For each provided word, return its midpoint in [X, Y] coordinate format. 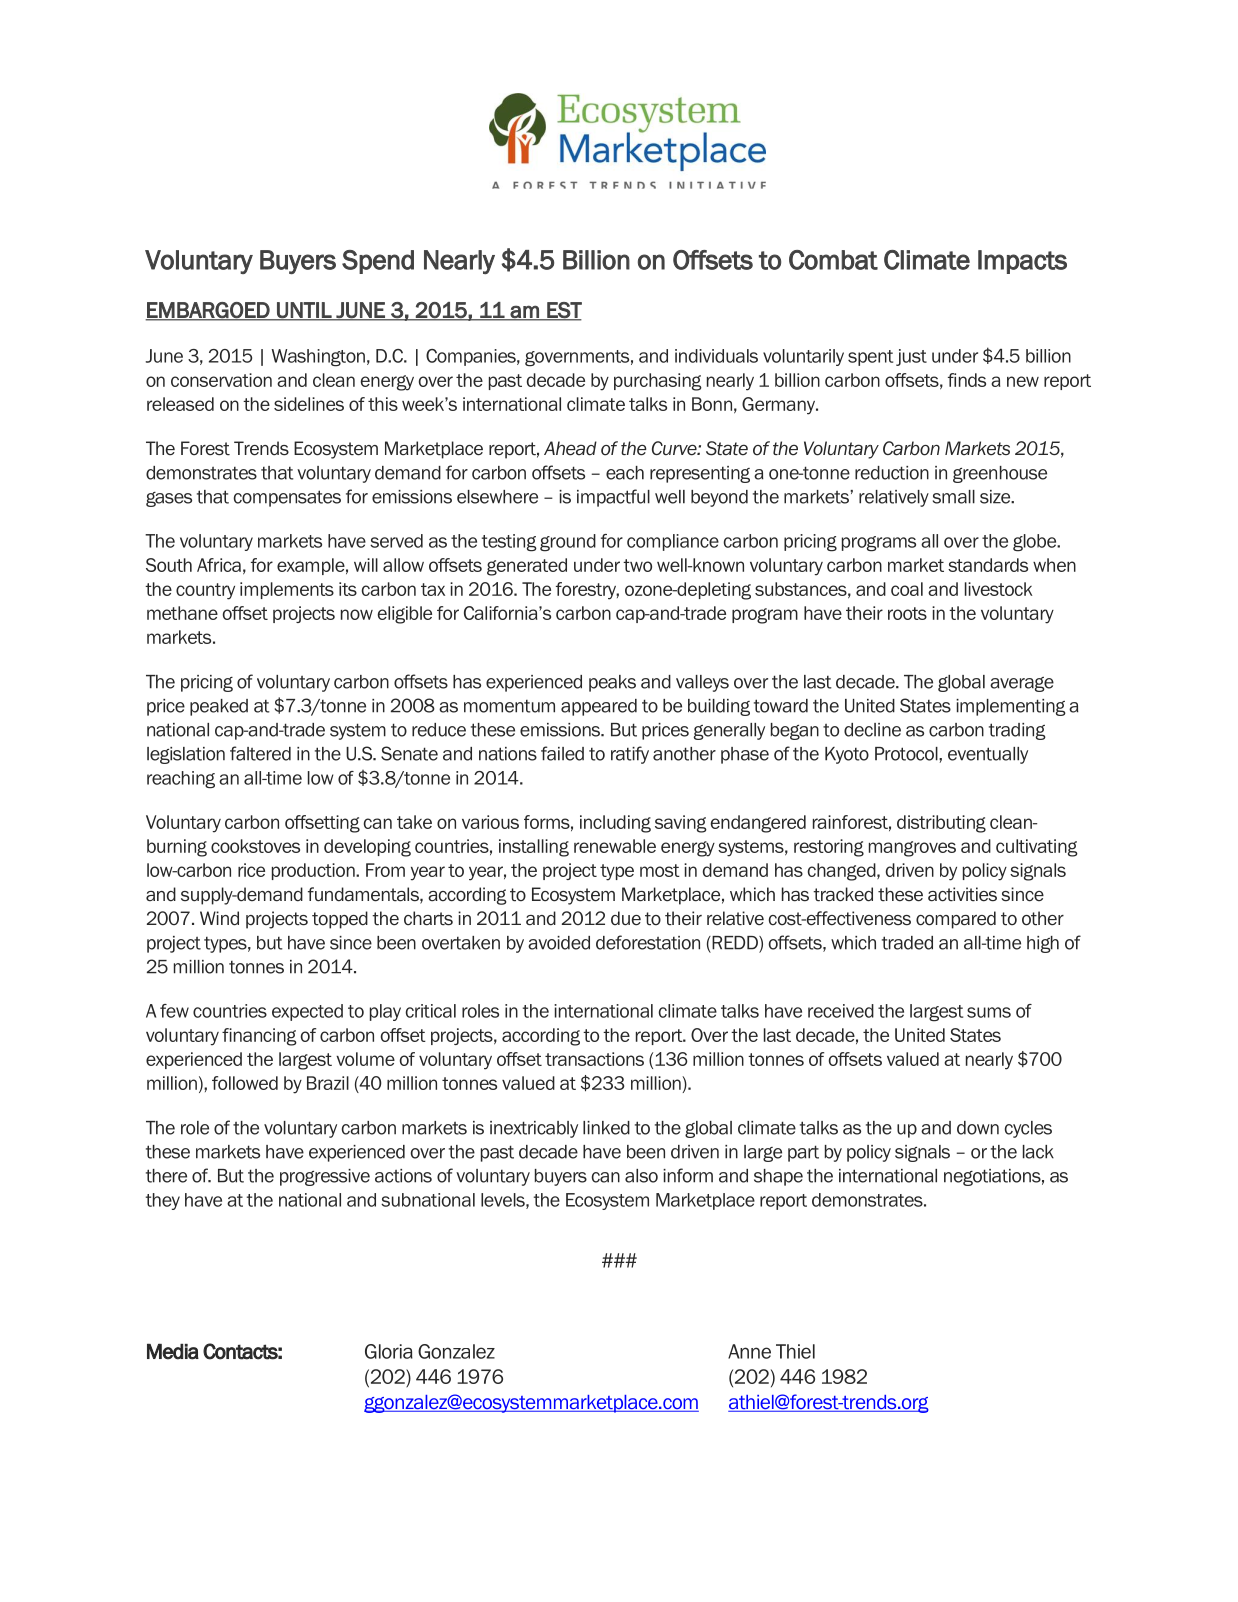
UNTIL [304, 311]
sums [989, 1012]
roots [907, 613]
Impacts [1022, 262]
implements [287, 590]
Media [173, 1351]
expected [307, 1012]
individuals [716, 356]
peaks [612, 683]
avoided [559, 943]
